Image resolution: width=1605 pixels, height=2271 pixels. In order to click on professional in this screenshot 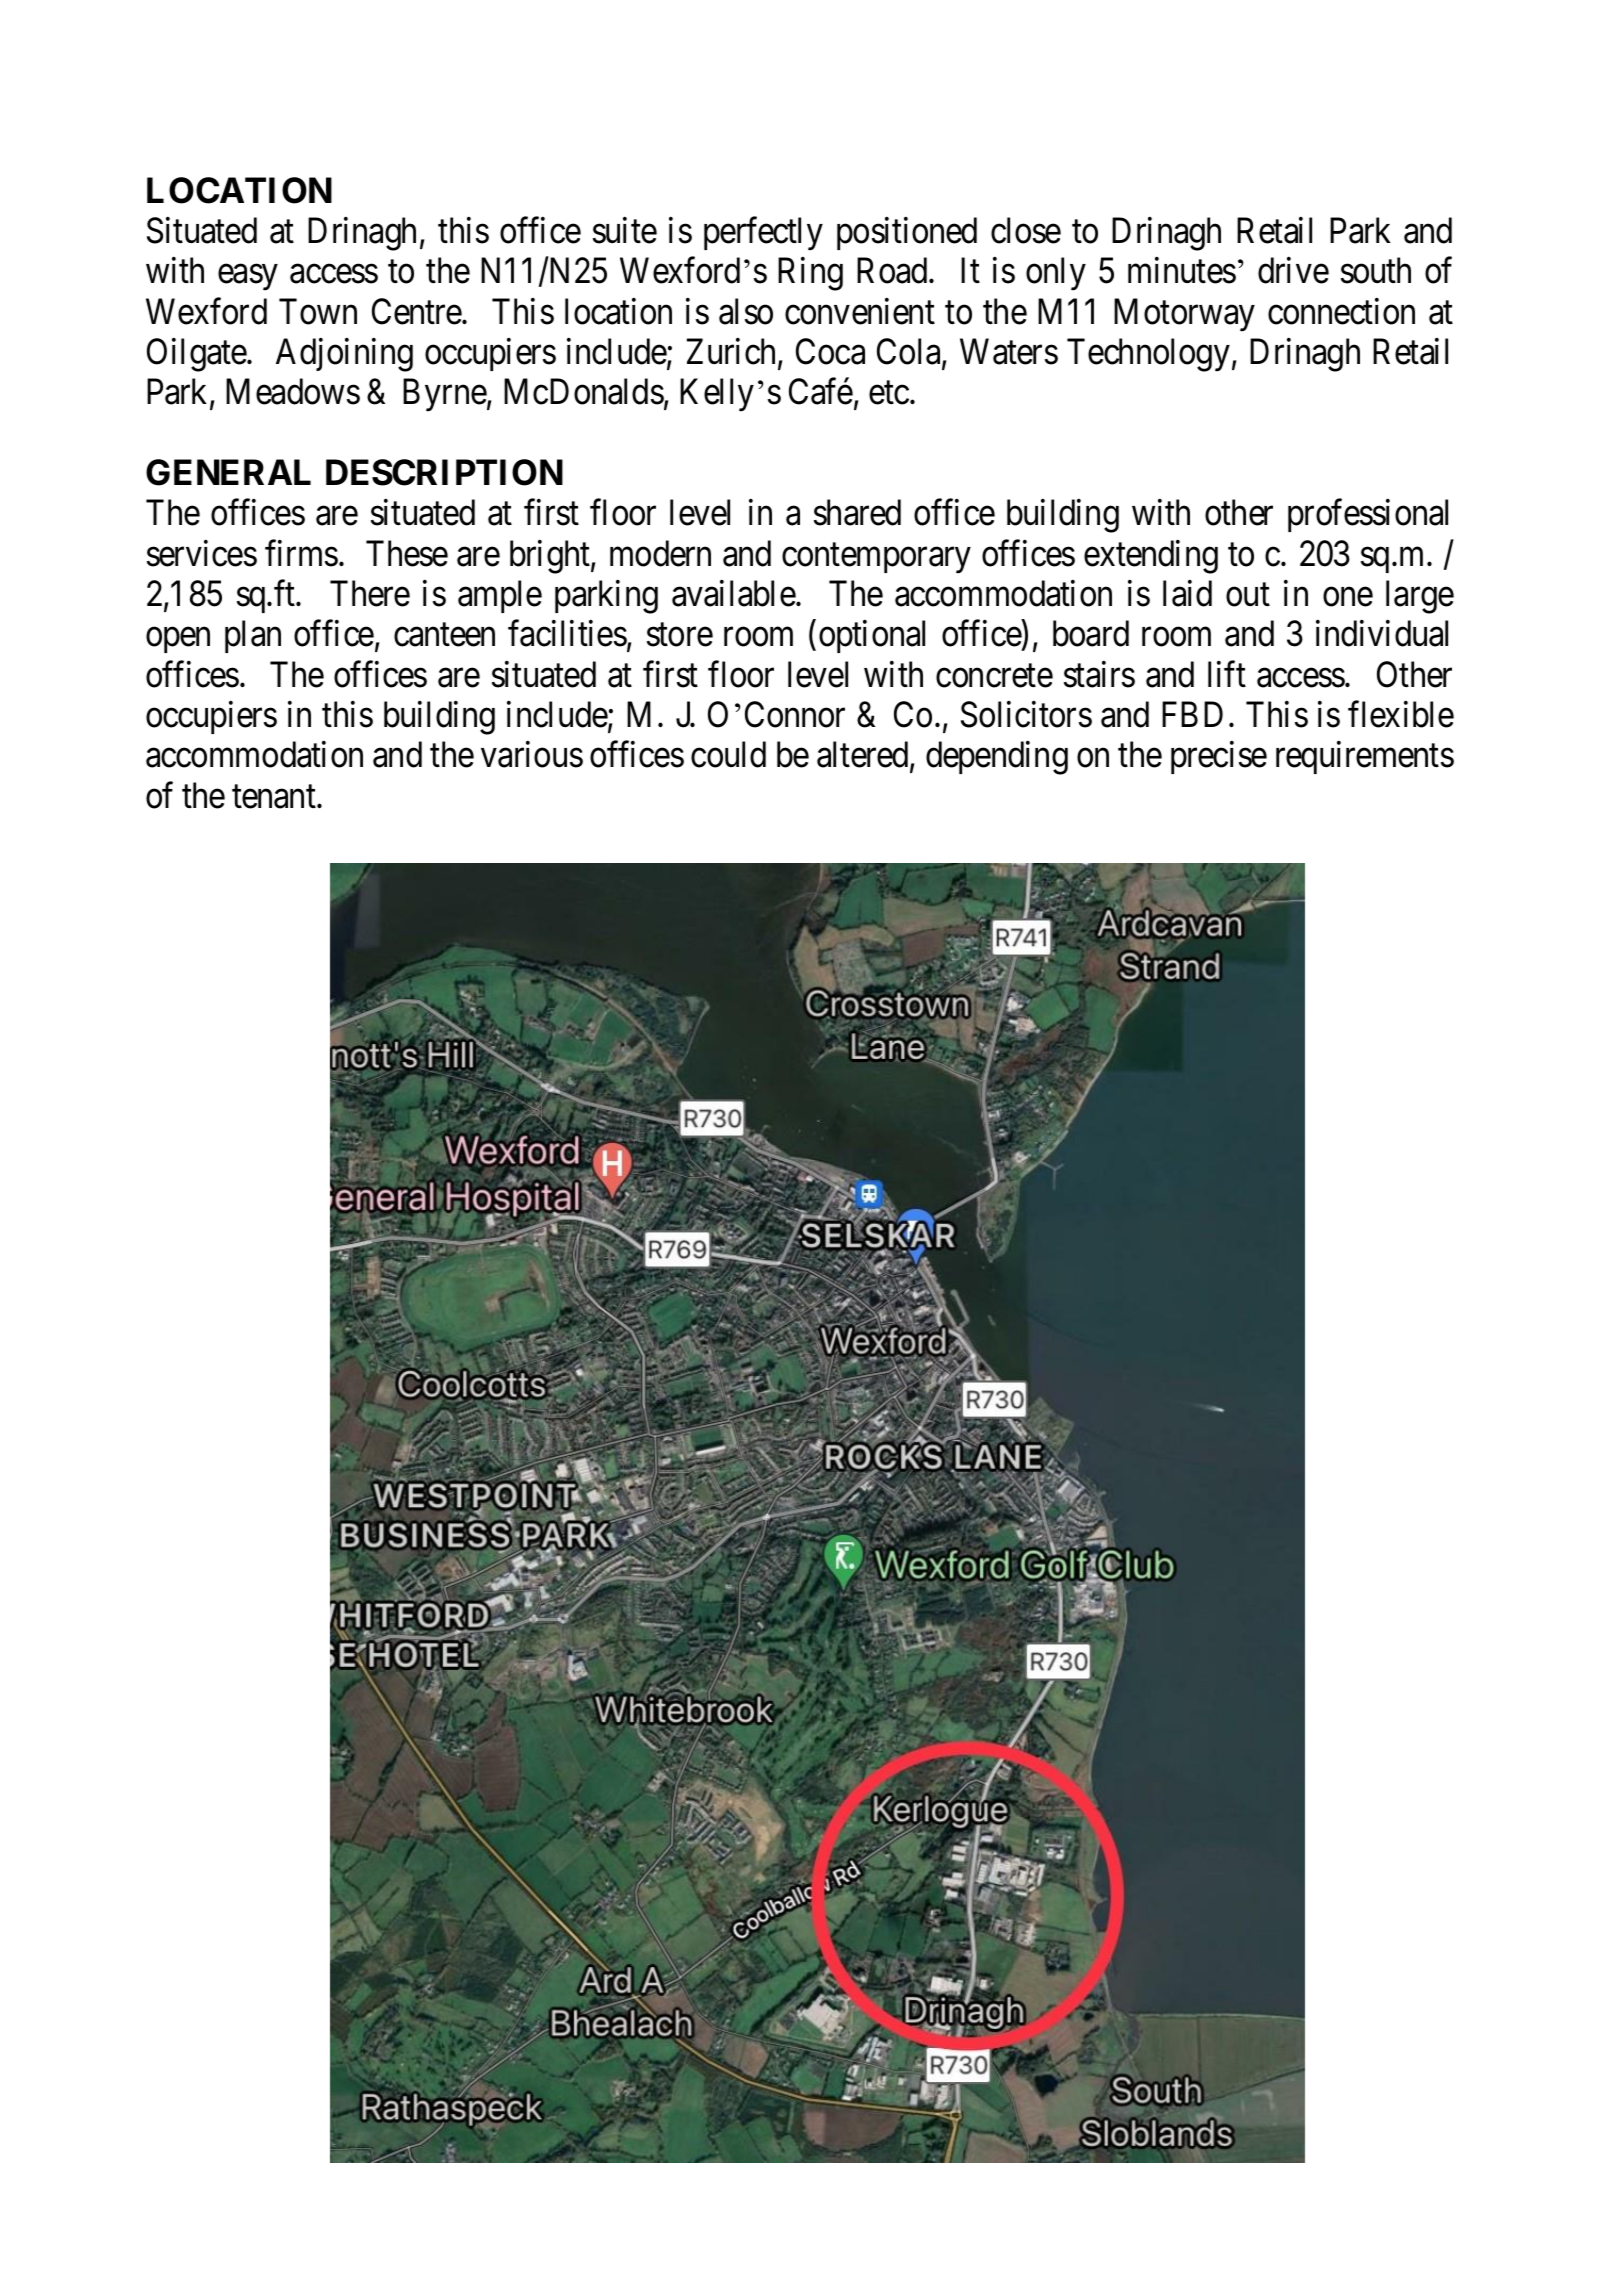, I will do `click(1368, 515)`.
